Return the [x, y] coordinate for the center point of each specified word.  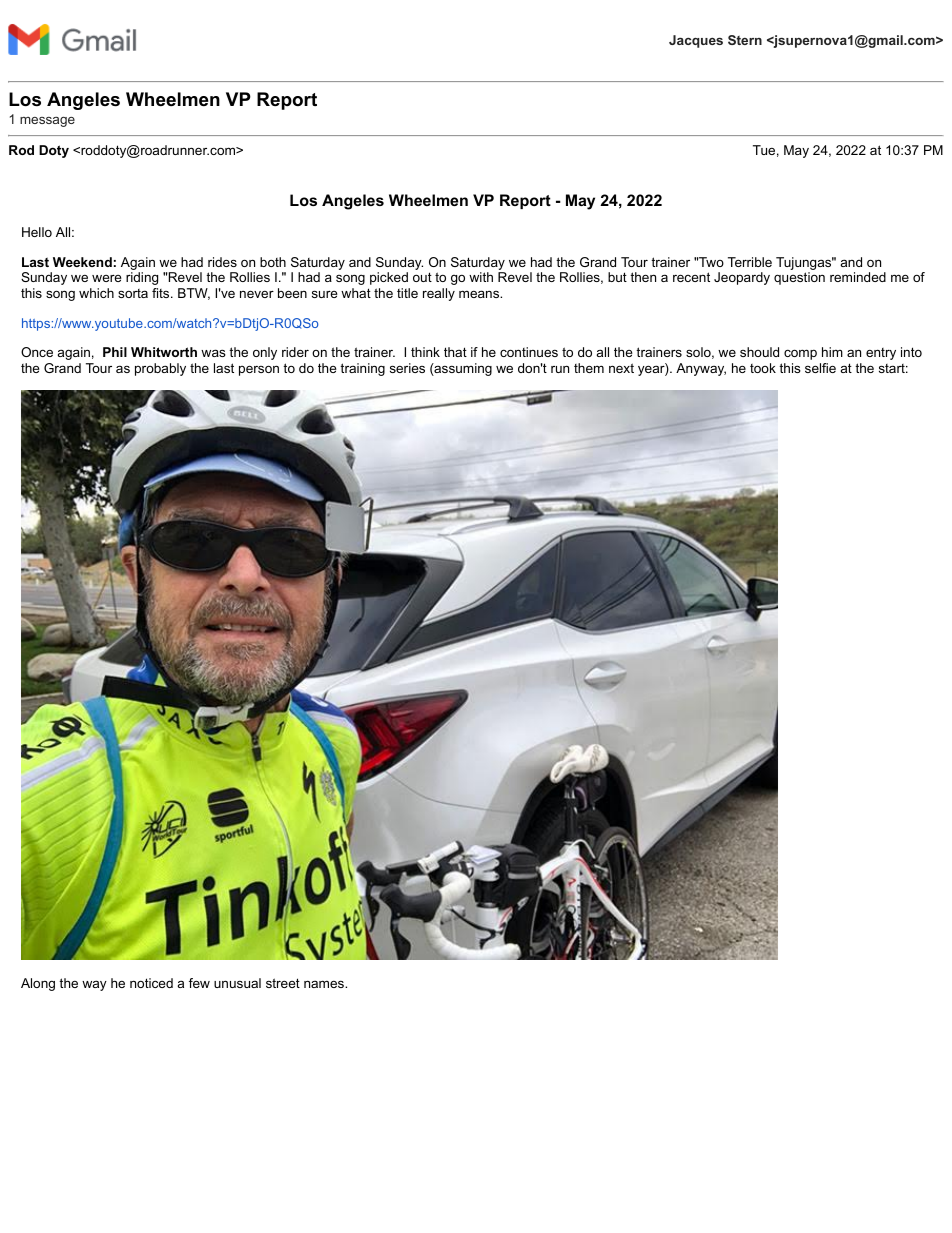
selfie [820, 368]
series [407, 368]
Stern [745, 40]
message [47, 121]
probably [160, 369]
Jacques [696, 41]
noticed [151, 983]
